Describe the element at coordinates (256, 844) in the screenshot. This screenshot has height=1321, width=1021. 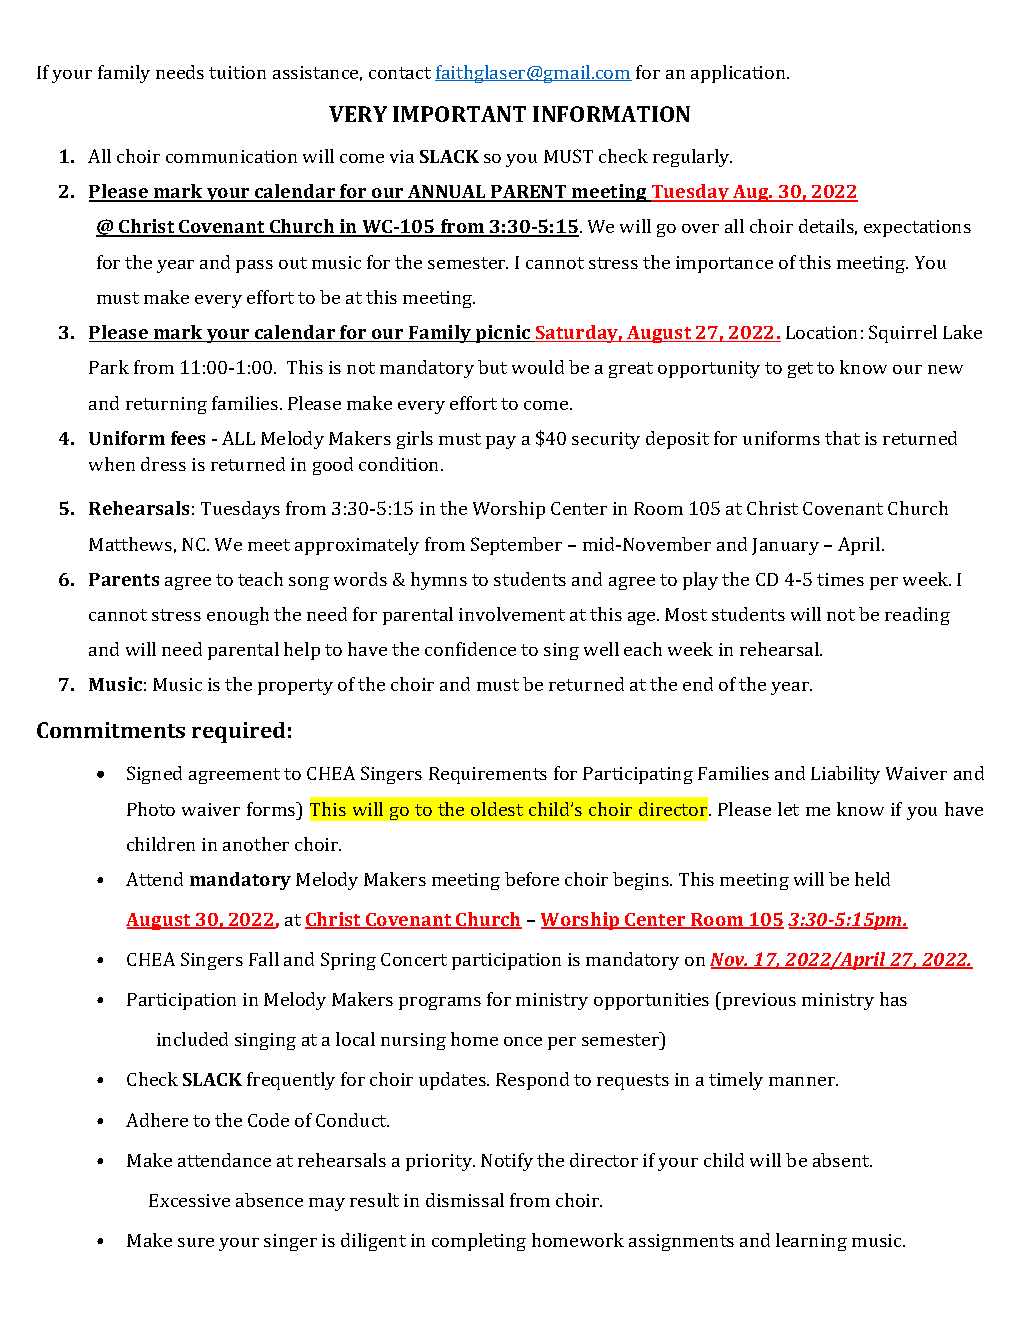
I see `another` at that location.
